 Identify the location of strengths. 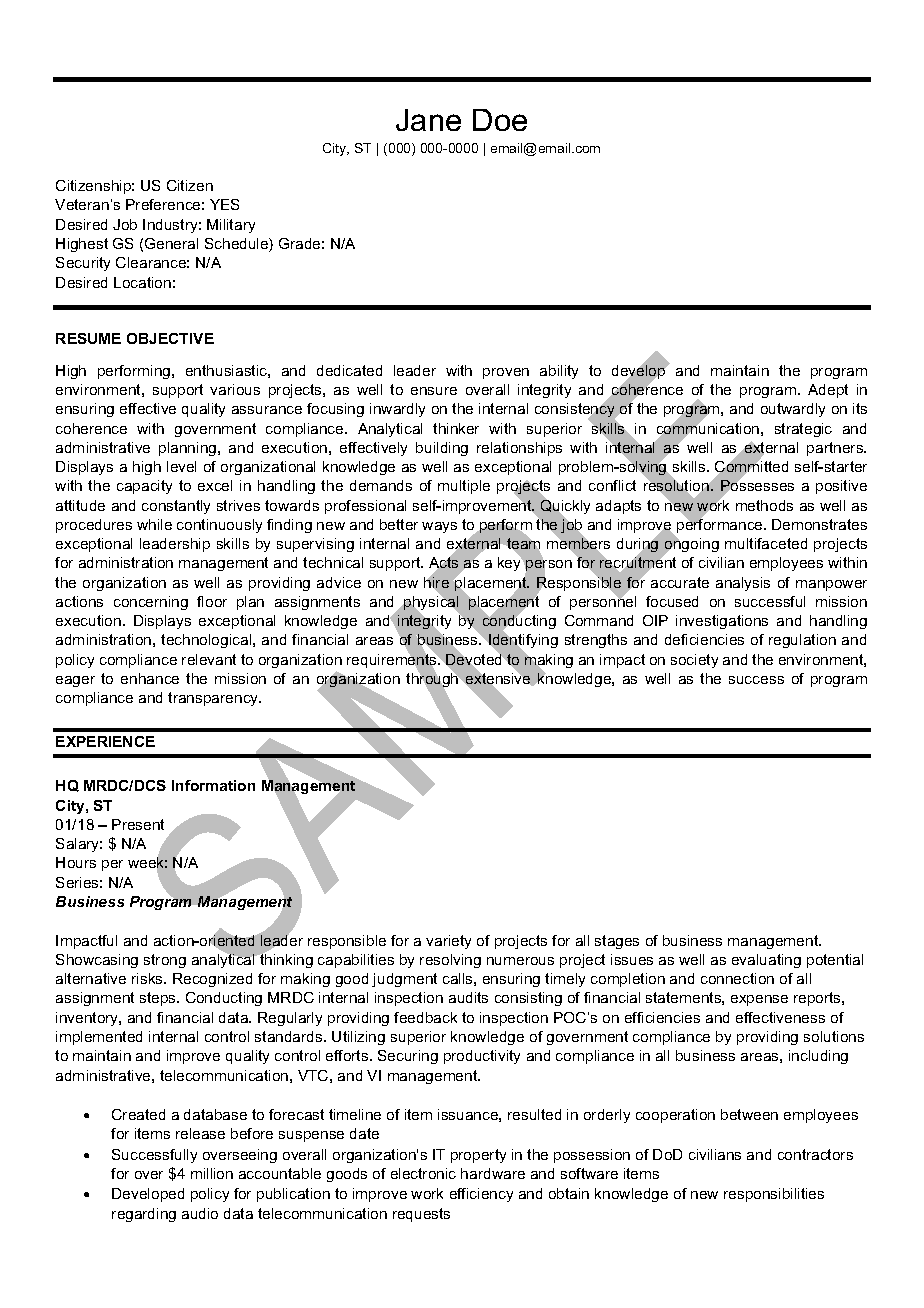
(596, 641).
